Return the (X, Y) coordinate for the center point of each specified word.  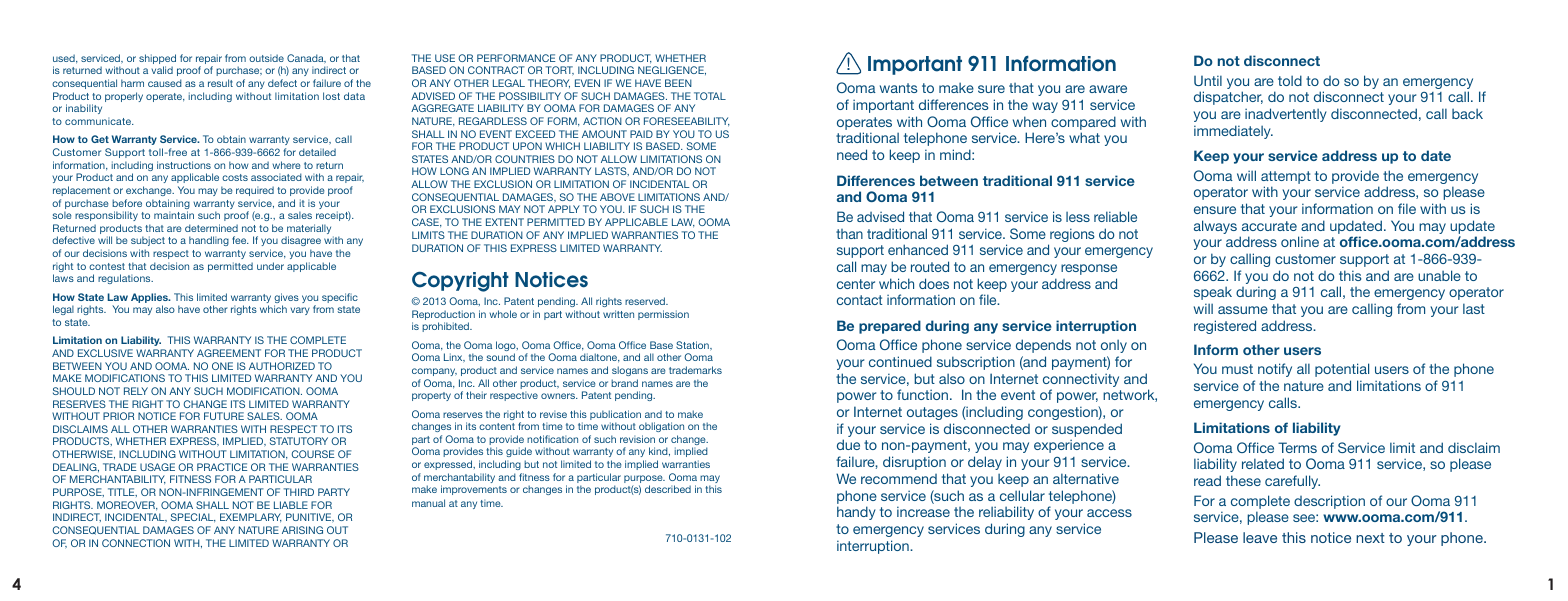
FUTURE (224, 416)
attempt (1286, 177)
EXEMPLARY (251, 518)
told (1290, 80)
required (255, 191)
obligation (661, 427)
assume (1243, 310)
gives (286, 299)
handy (856, 513)
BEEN (678, 83)
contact (860, 300)
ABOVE (617, 197)
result (220, 83)
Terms (1297, 447)
